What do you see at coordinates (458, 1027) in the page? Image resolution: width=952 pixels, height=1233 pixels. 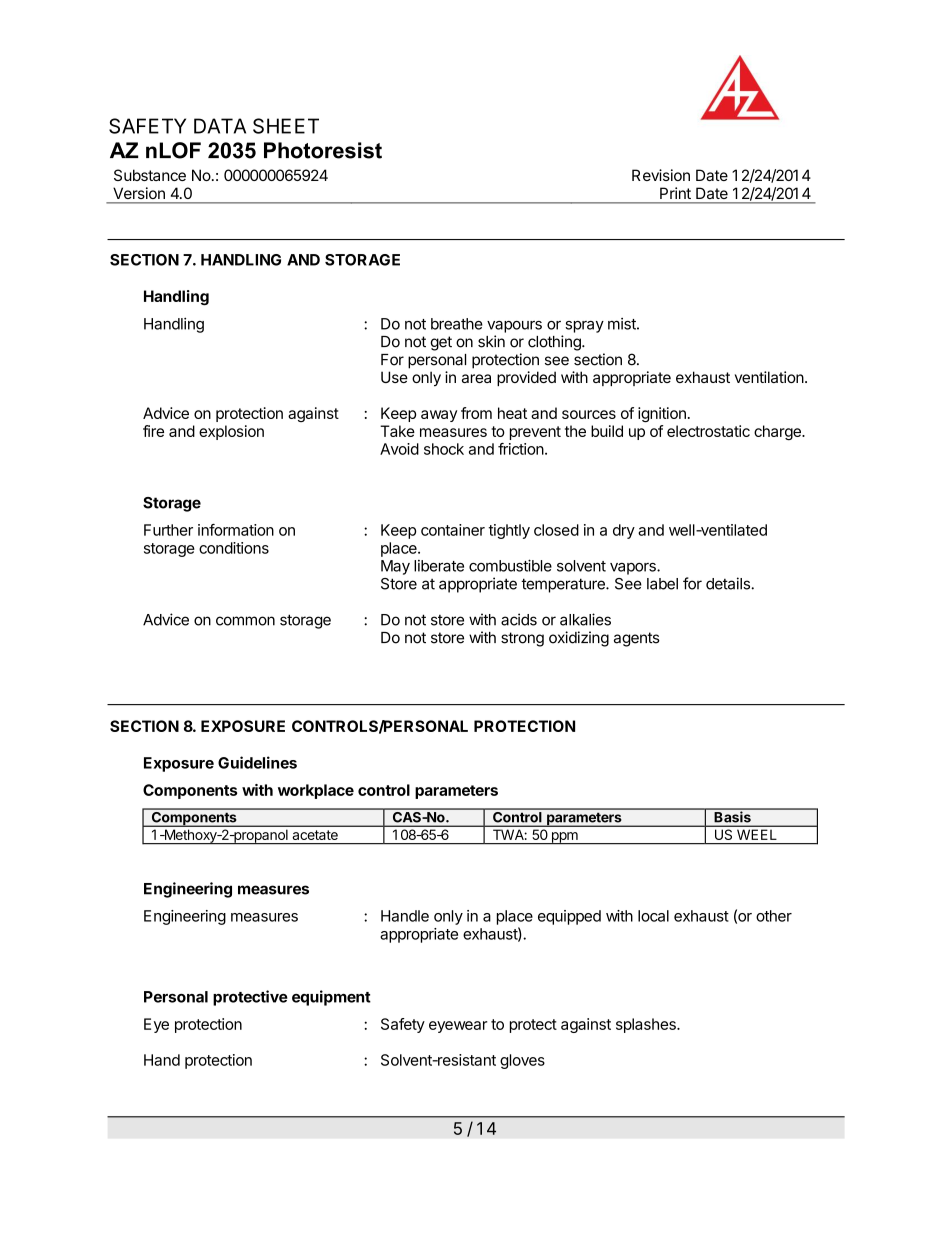 I see `eyewear` at bounding box center [458, 1027].
